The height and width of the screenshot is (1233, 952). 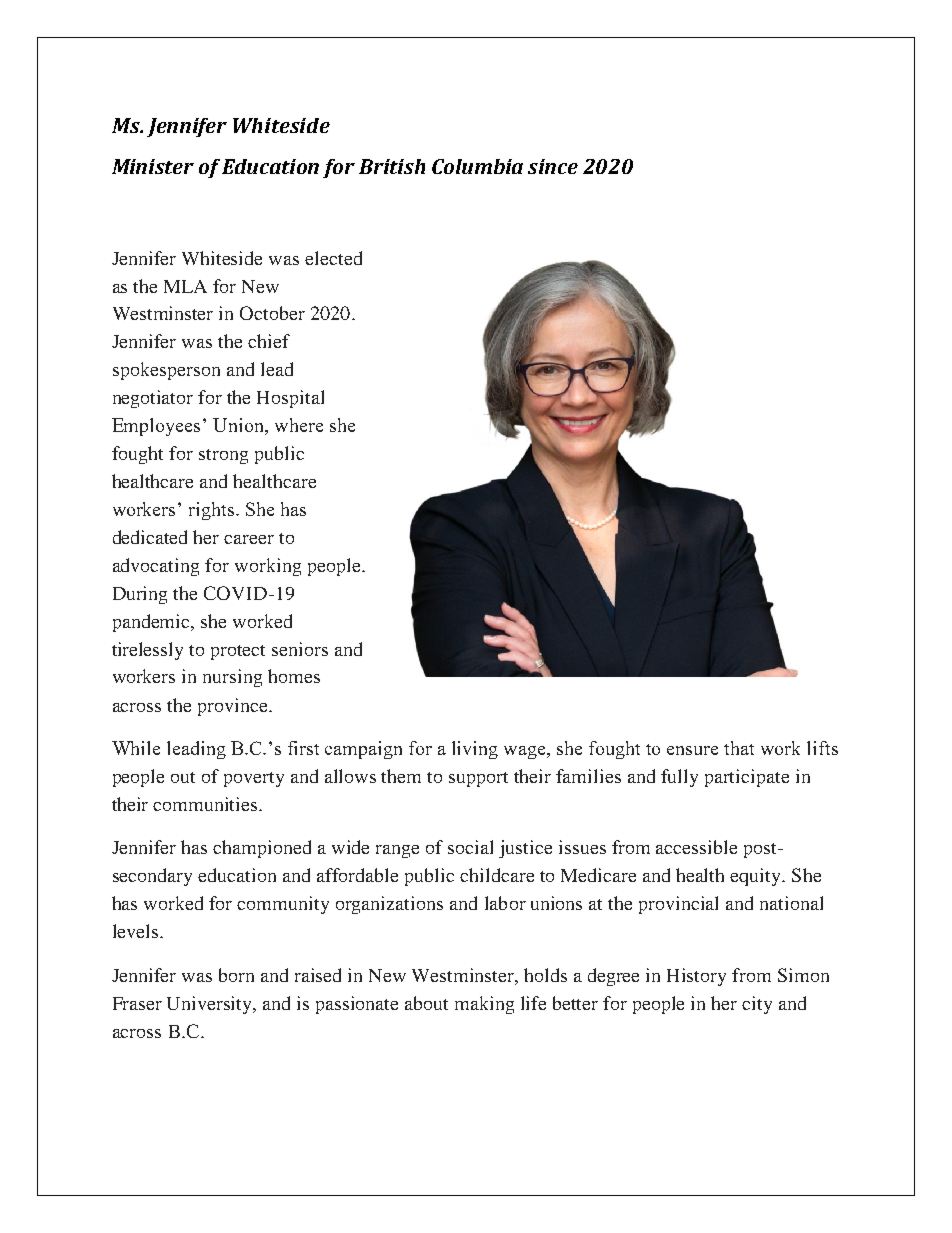 What do you see at coordinates (223, 456) in the screenshot?
I see `strong` at bounding box center [223, 456].
